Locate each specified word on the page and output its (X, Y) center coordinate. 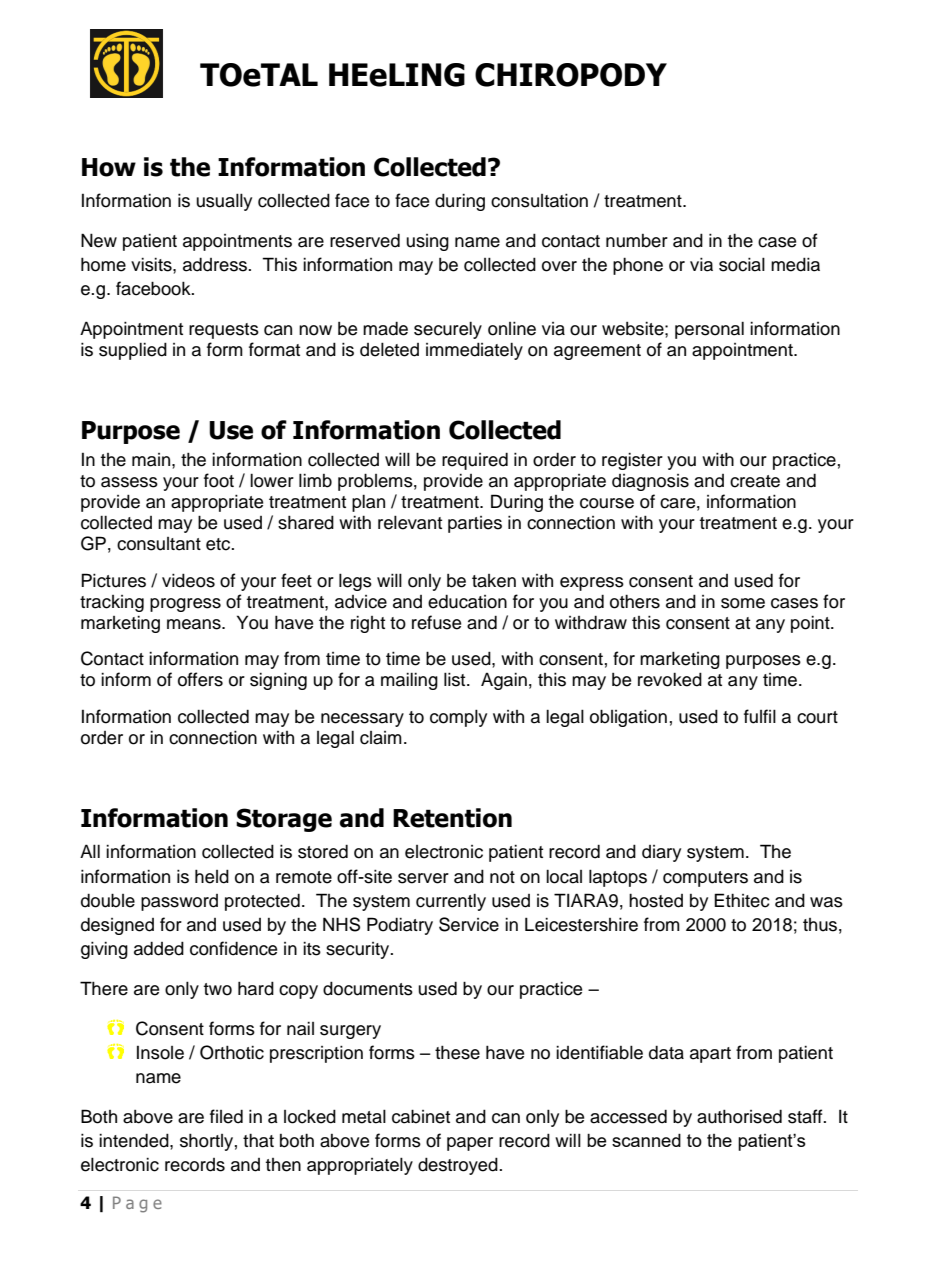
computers (705, 879)
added (159, 948)
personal (709, 330)
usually (224, 202)
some (743, 603)
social (742, 264)
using (427, 242)
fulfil (760, 716)
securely (448, 330)
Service (469, 924)
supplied (133, 351)
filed (226, 1116)
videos (188, 580)
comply (458, 718)
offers (200, 679)
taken (494, 581)
